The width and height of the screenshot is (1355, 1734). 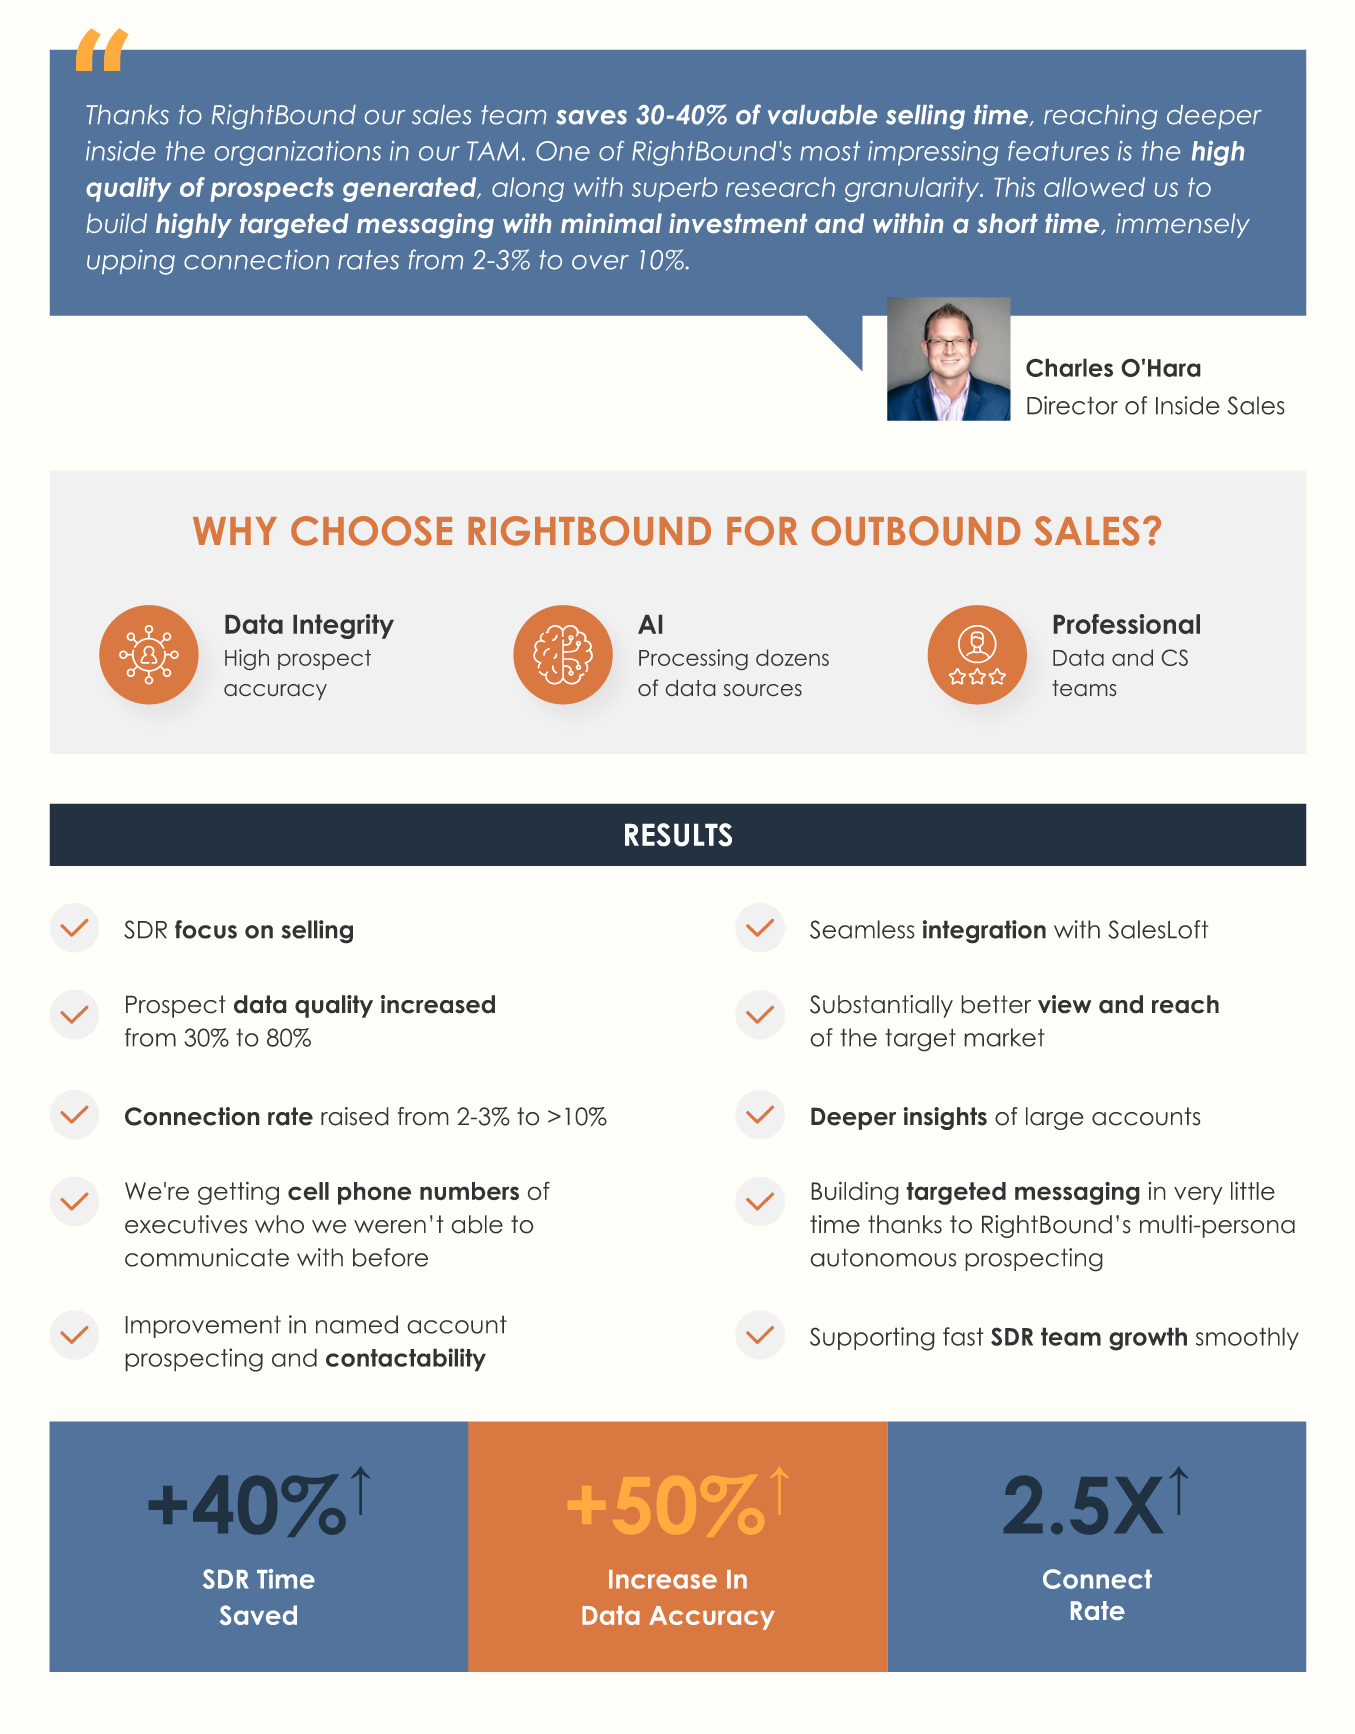 What do you see at coordinates (881, 1006) in the screenshot?
I see `Substantially` at bounding box center [881, 1006].
